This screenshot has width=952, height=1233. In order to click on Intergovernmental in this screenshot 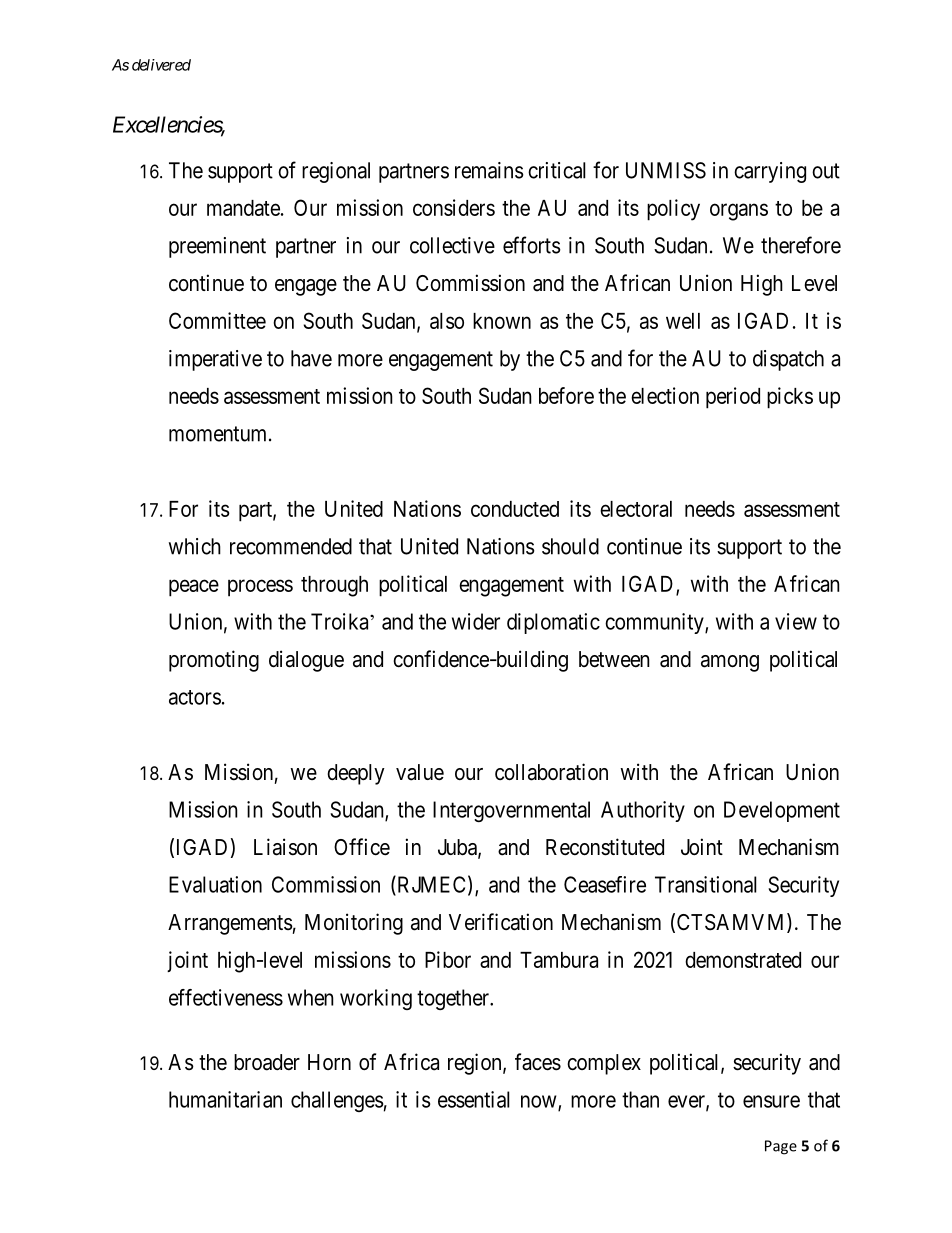, I will do `click(511, 811)`.
